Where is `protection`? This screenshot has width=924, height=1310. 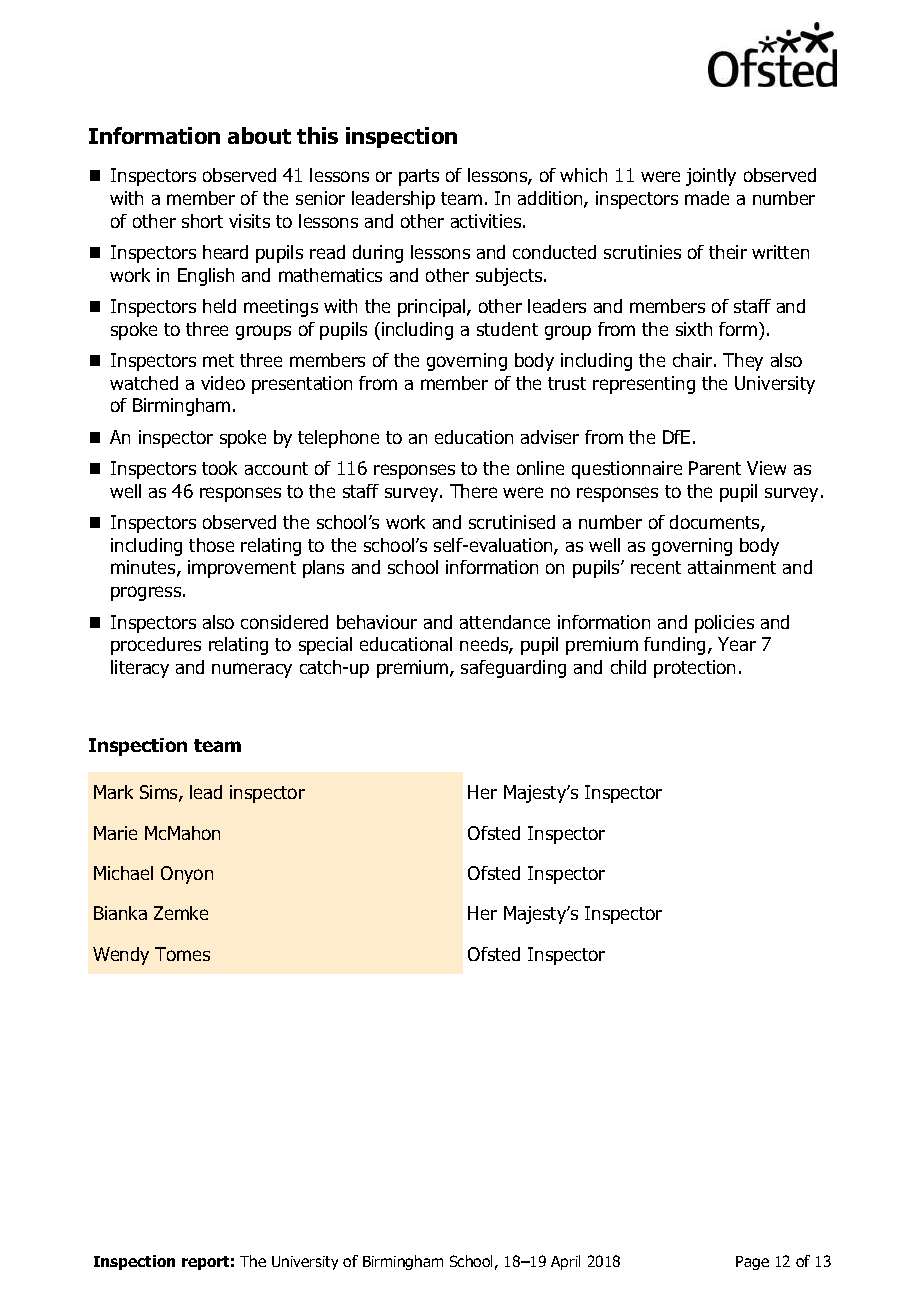 protection is located at coordinates (694, 669).
